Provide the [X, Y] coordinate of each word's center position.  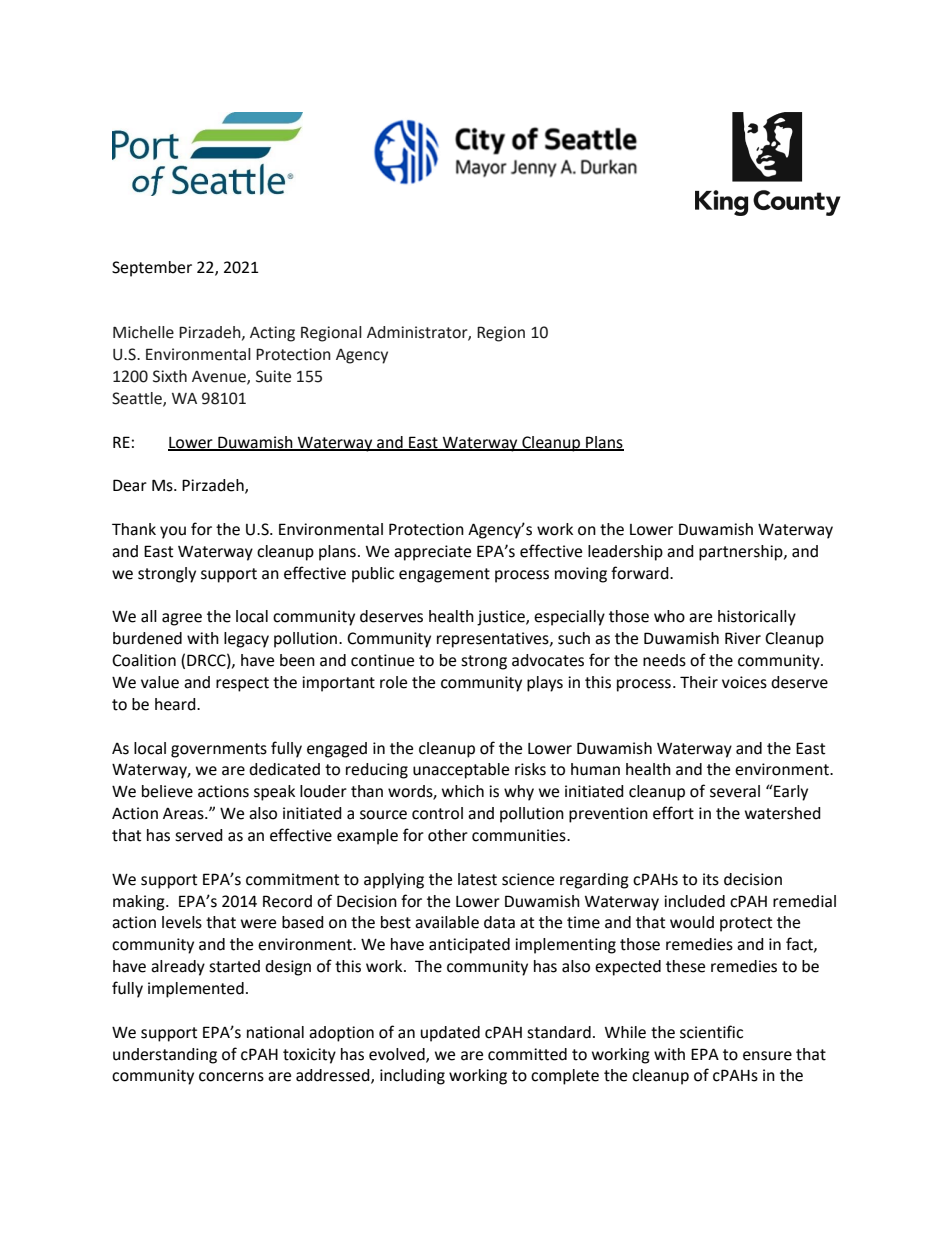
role [393, 682]
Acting [272, 334]
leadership [625, 553]
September [152, 269]
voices [744, 682]
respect [242, 684]
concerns [231, 1077]
